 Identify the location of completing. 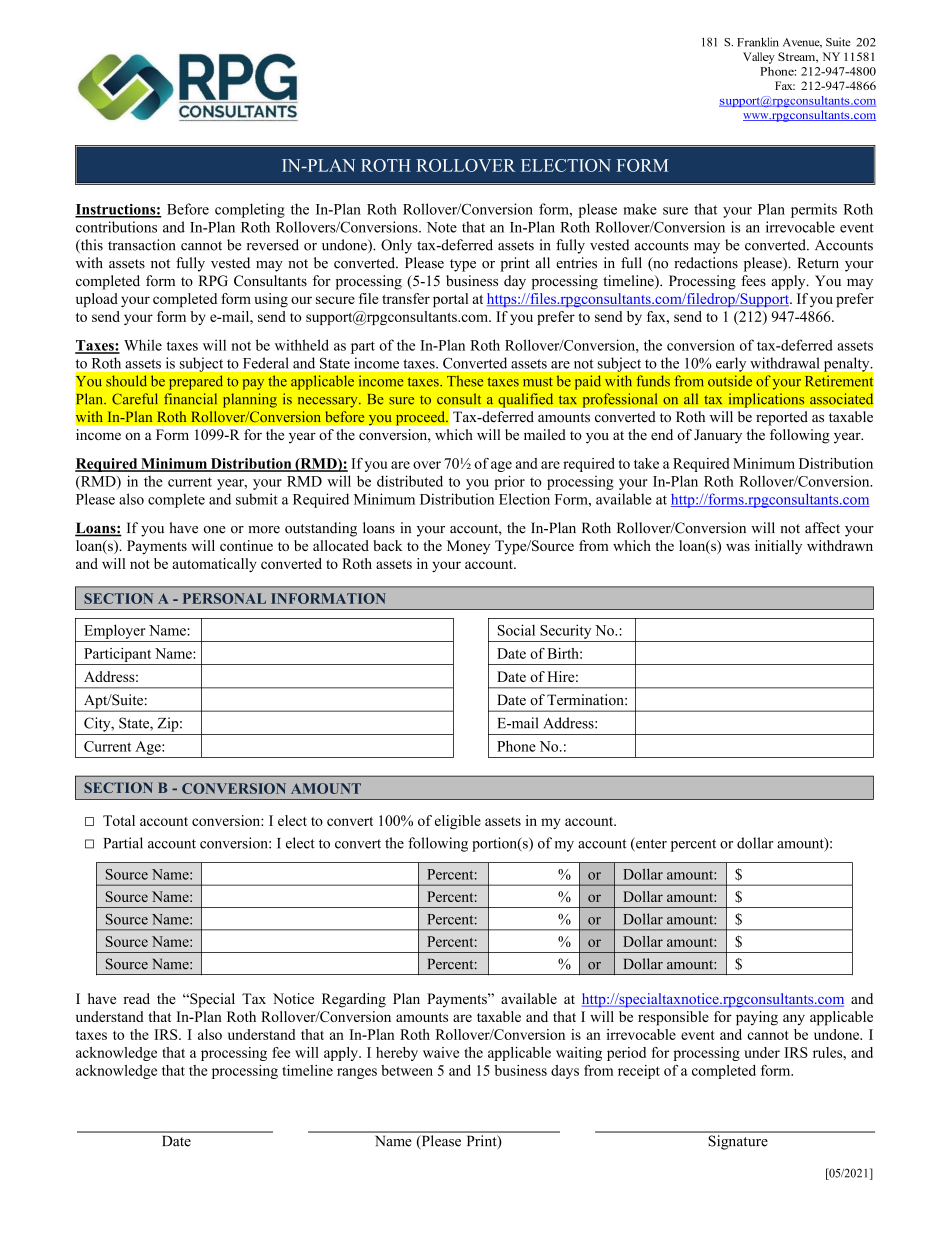
(250, 210).
